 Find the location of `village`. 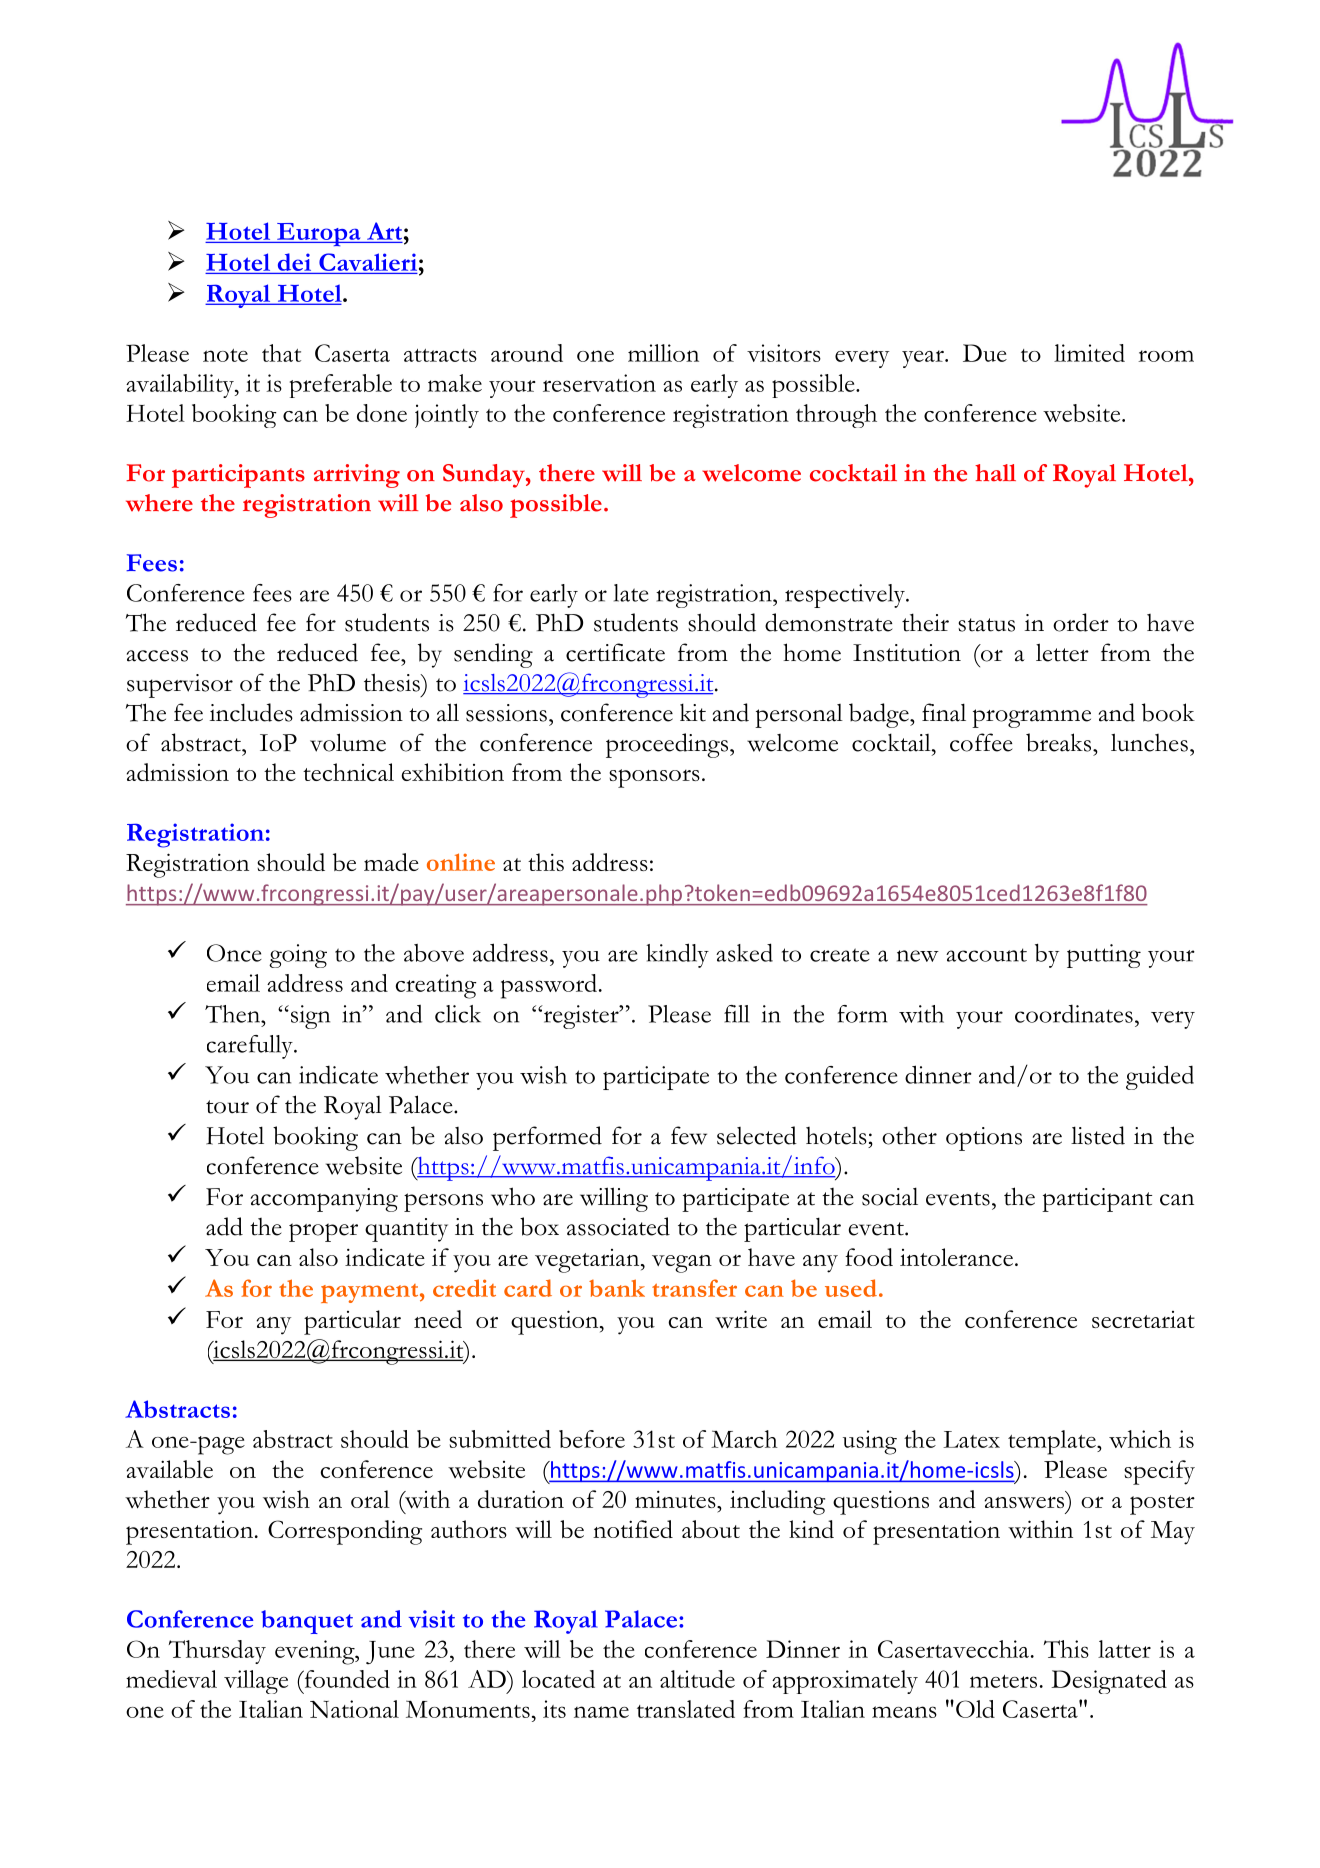

village is located at coordinates (256, 1682).
